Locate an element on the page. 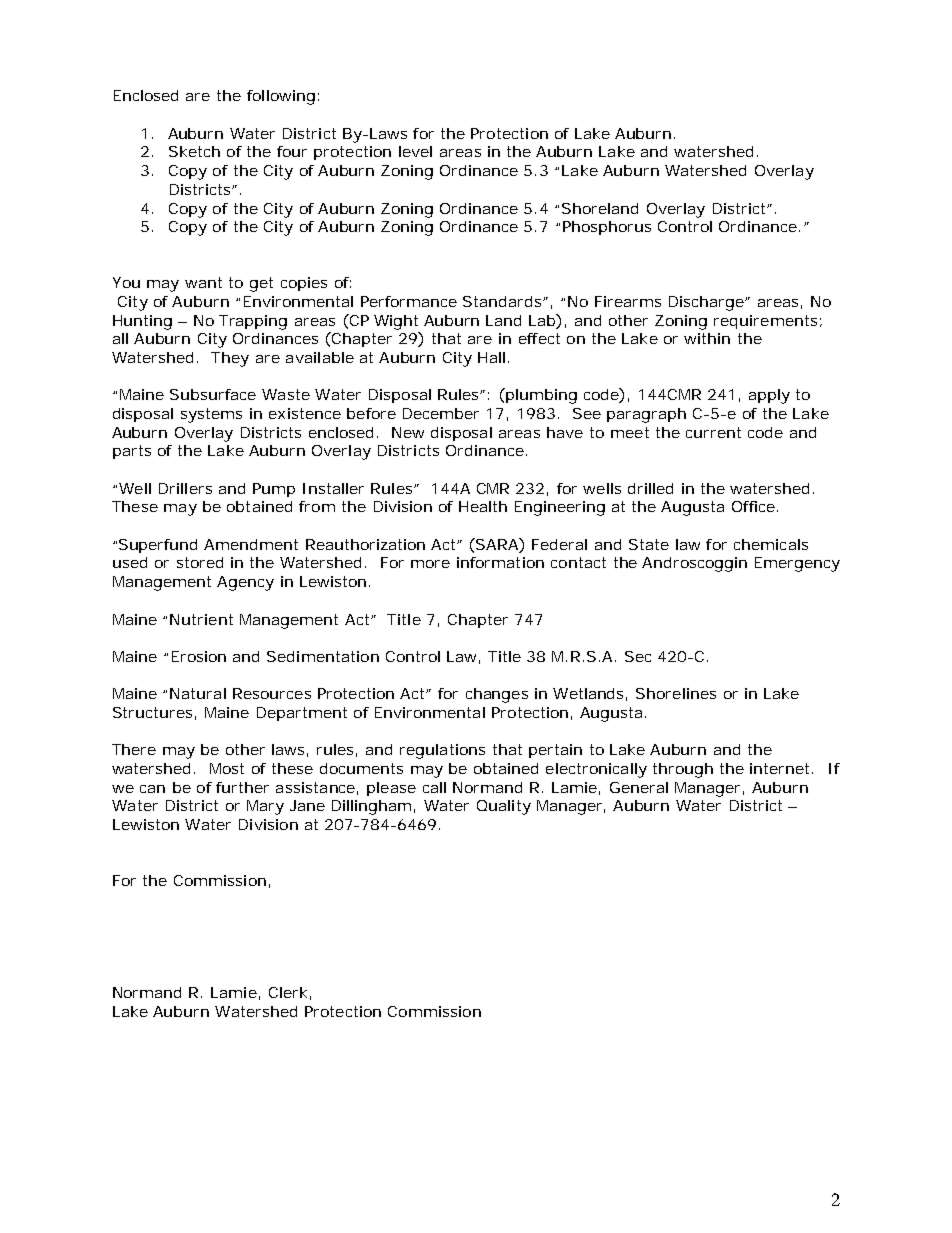 This document has height=1233, width=952. Quality is located at coordinates (504, 807).
